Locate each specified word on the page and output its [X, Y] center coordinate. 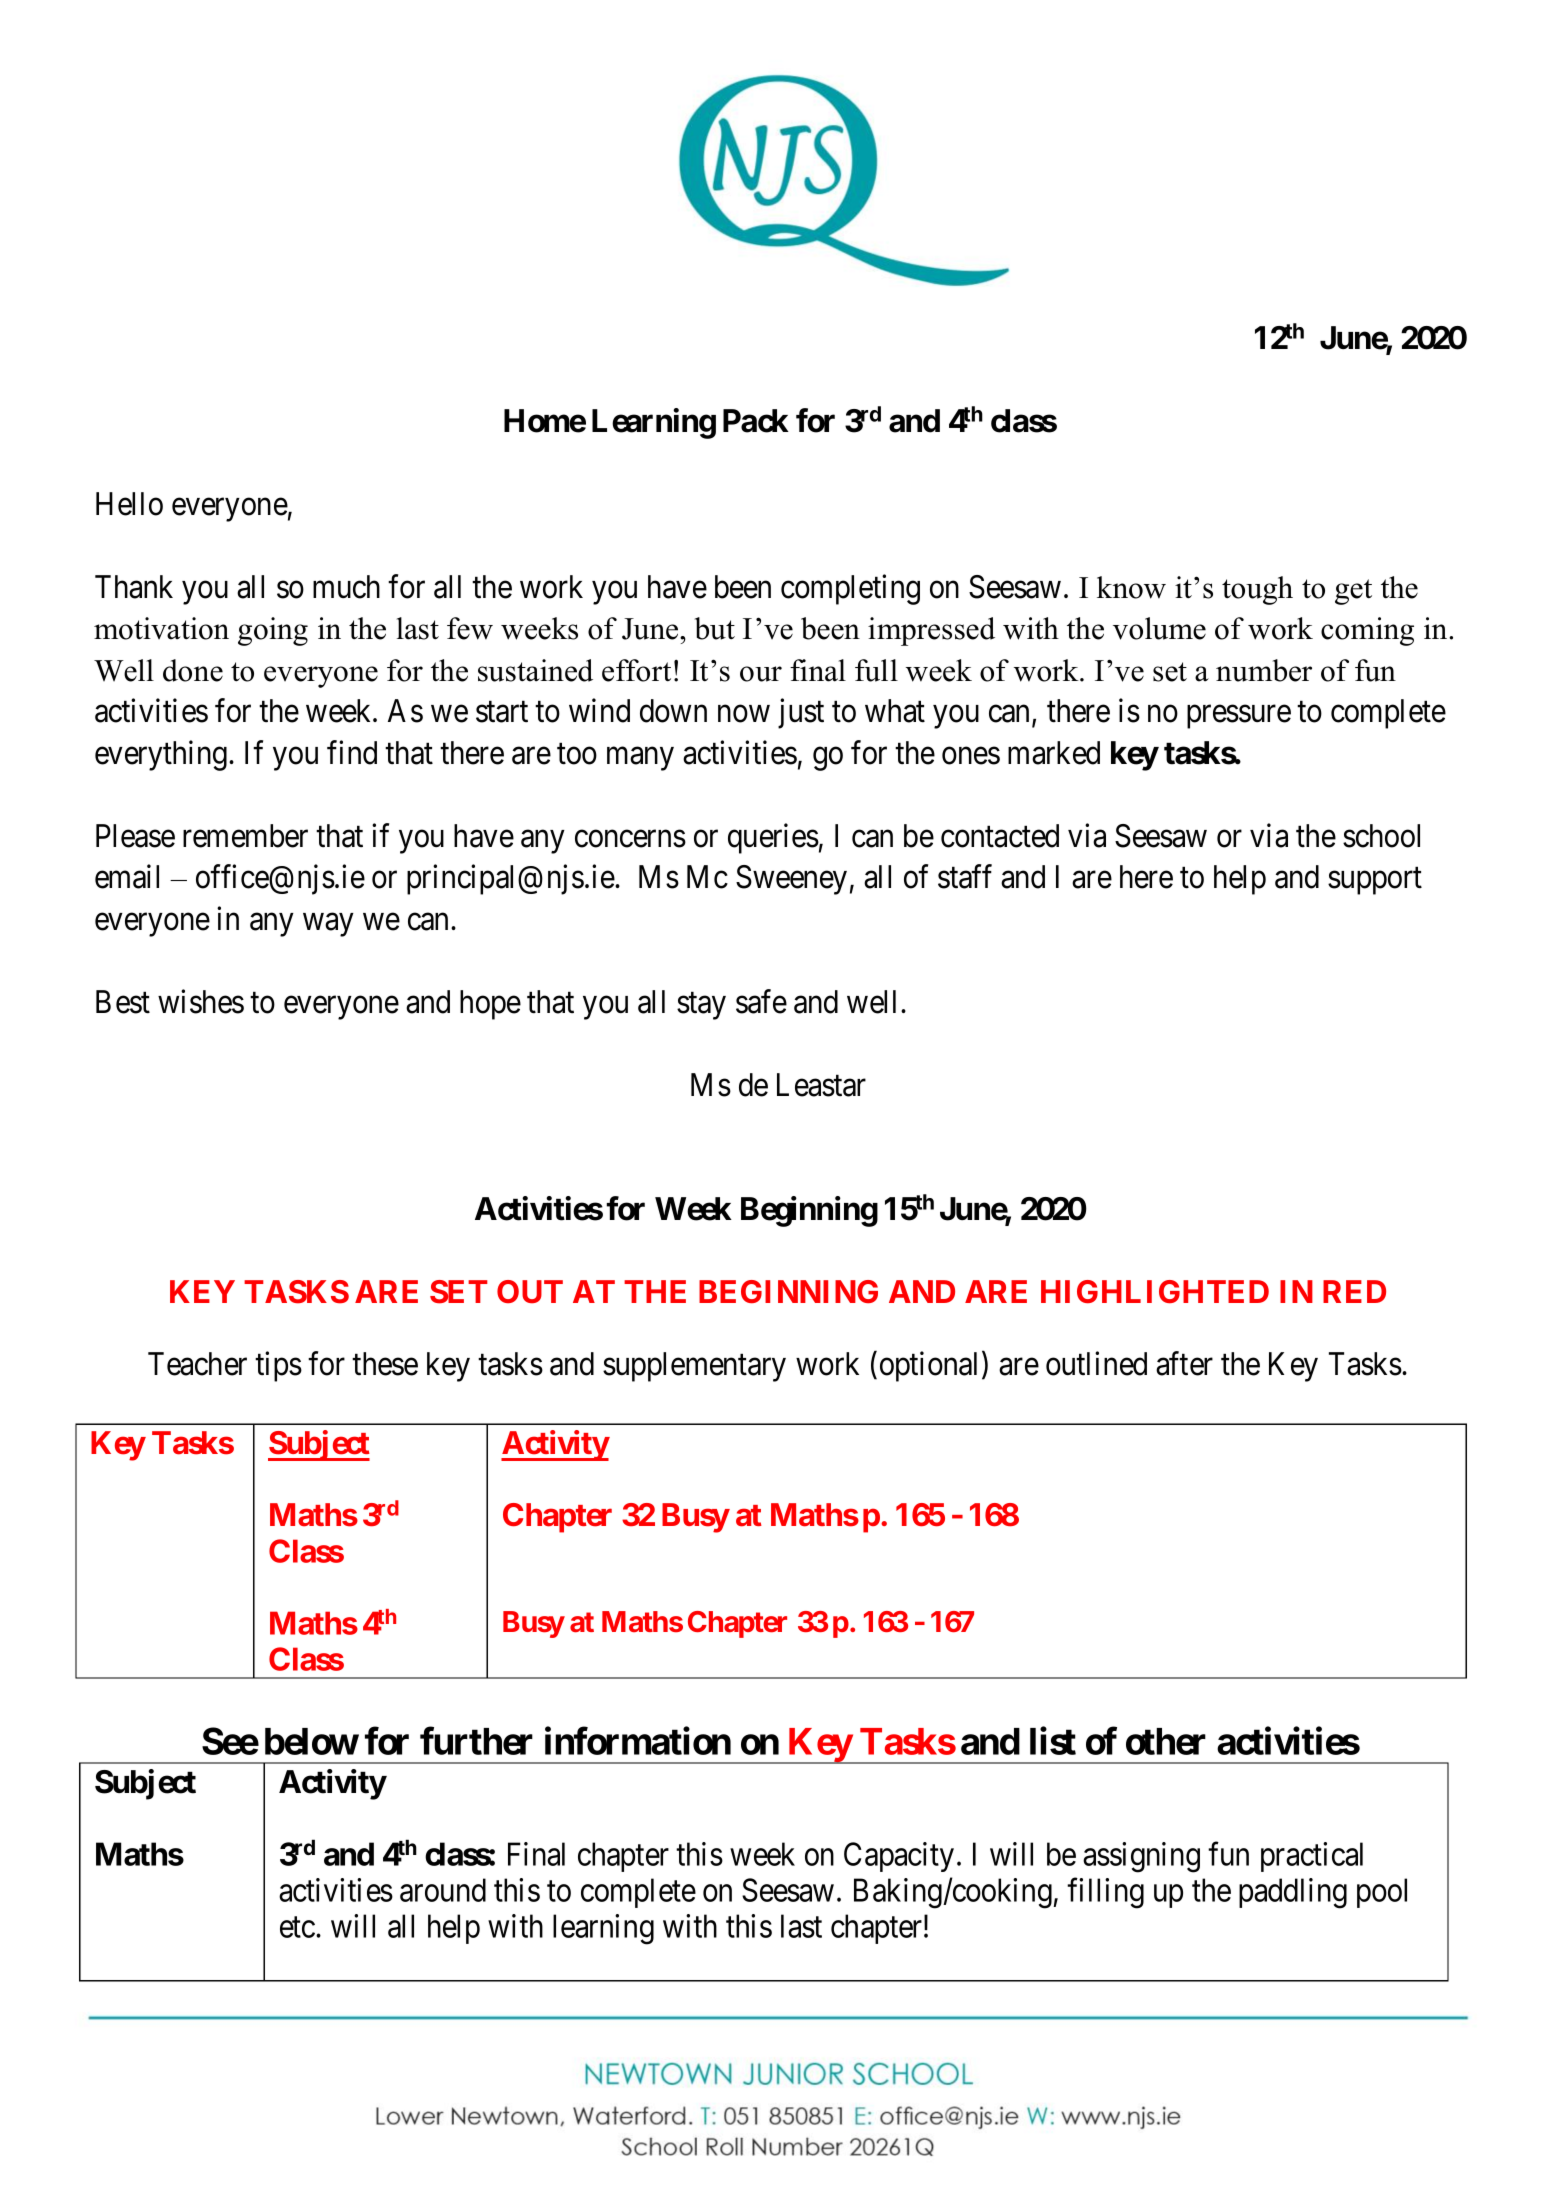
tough [1257, 590]
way [328, 925]
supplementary [694, 1367]
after [1184, 1363]
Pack [756, 421]
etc [297, 1927]
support [1375, 881]
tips [278, 1366]
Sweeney [791, 880]
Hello [129, 504]
